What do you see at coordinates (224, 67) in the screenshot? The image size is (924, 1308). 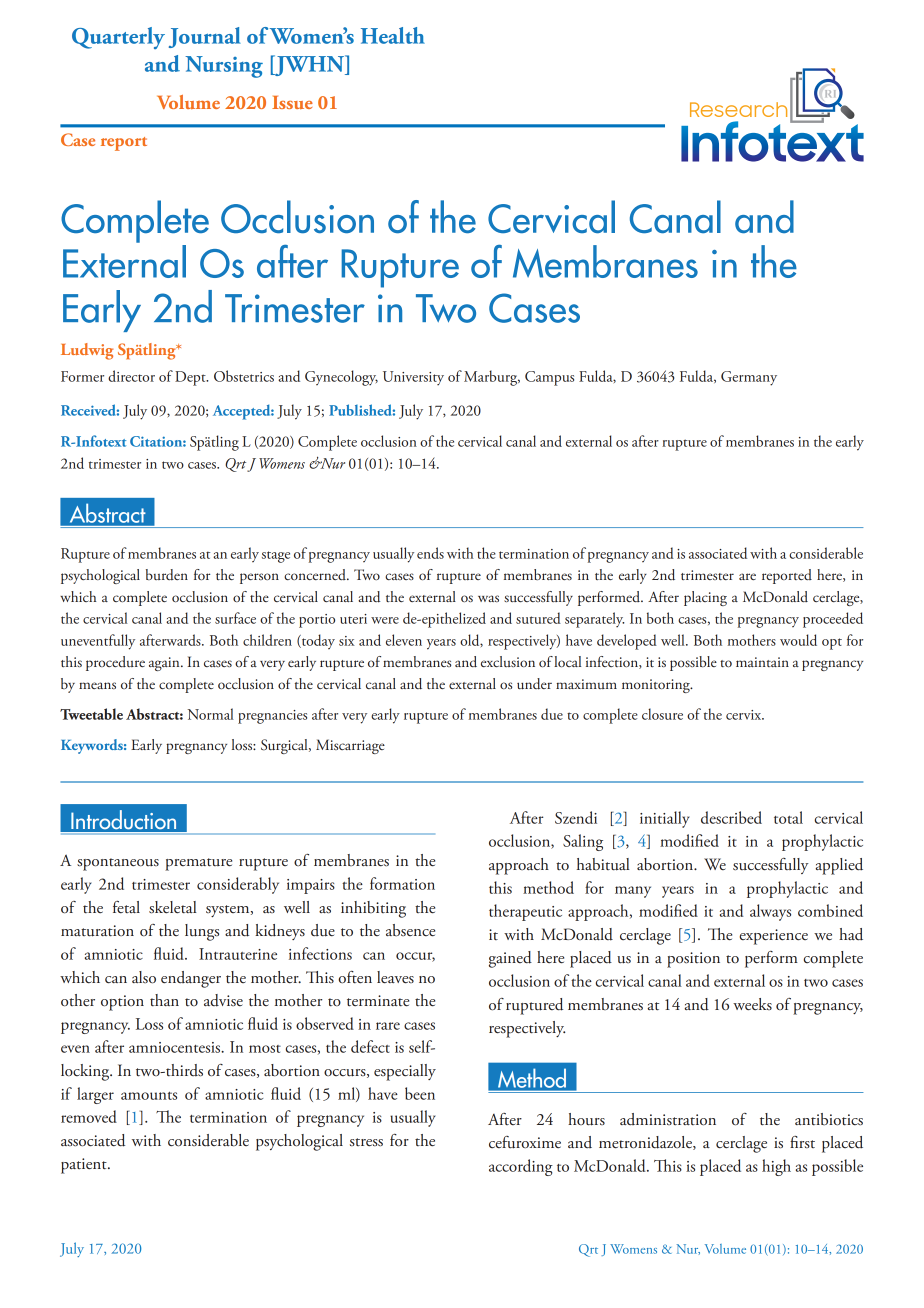 I see `Nursing` at bounding box center [224, 67].
